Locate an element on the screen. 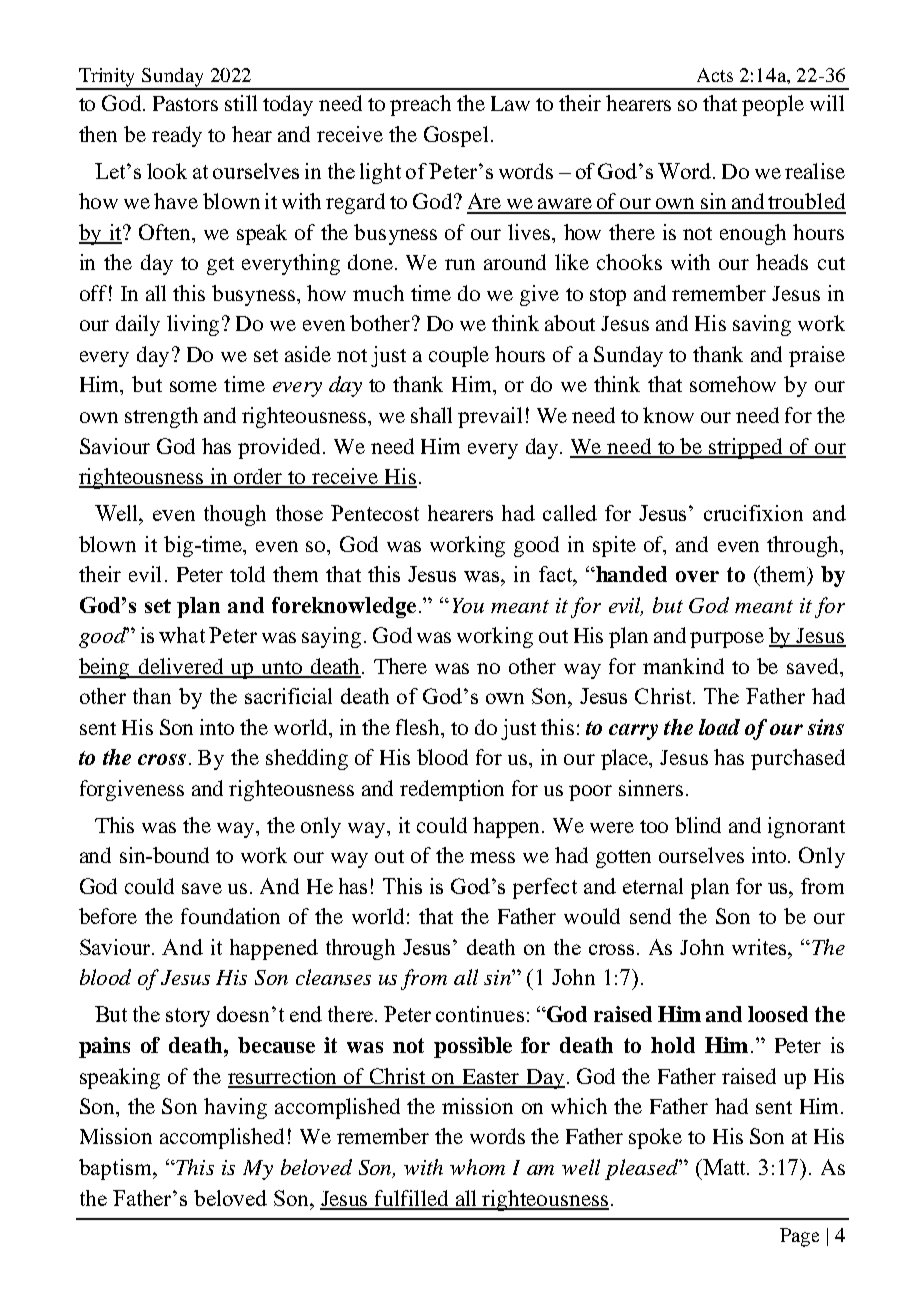 The image size is (924, 1308). Gospel is located at coordinates (456, 136).
